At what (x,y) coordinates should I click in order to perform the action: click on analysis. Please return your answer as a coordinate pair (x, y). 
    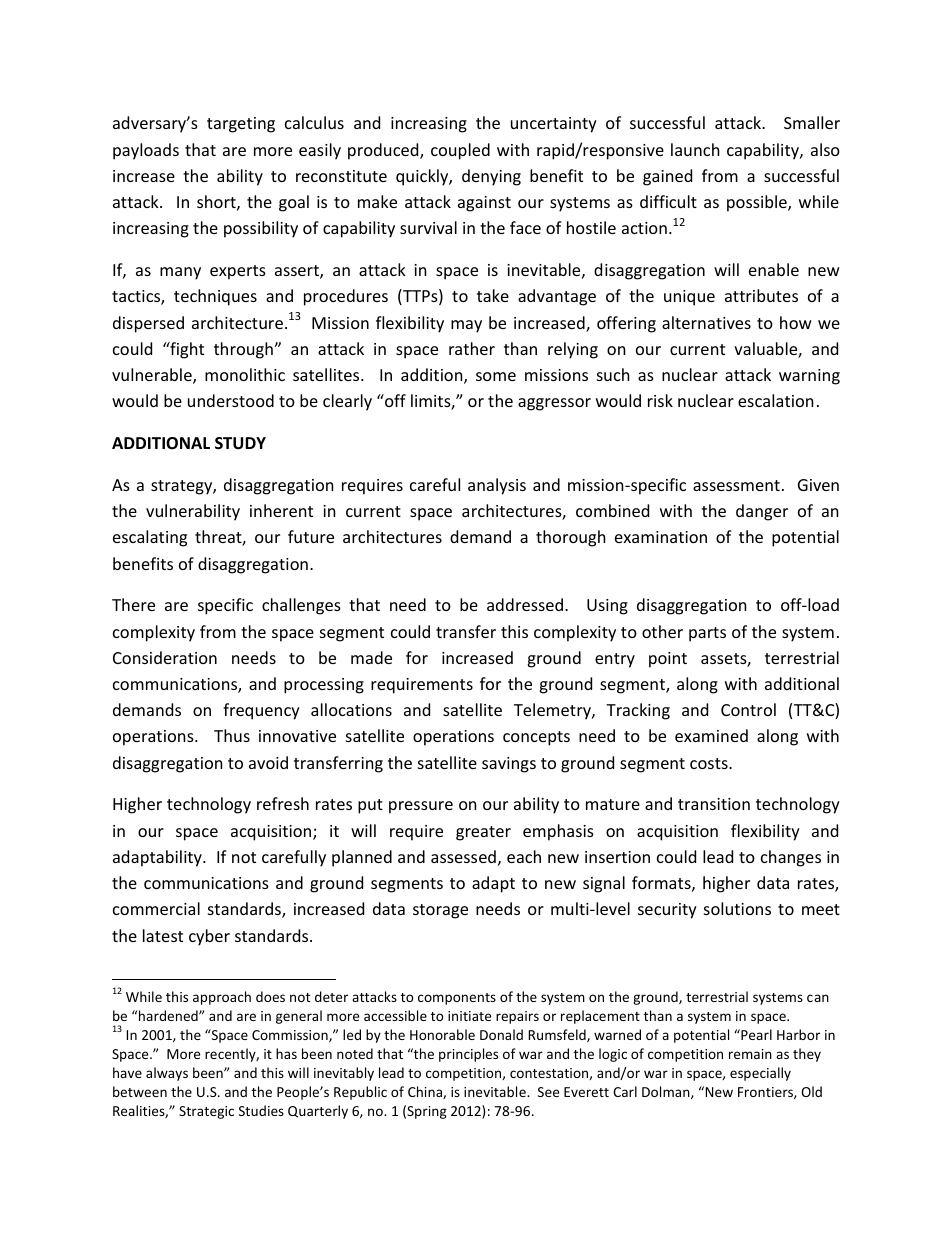
    Looking at the image, I should click on (497, 486).
